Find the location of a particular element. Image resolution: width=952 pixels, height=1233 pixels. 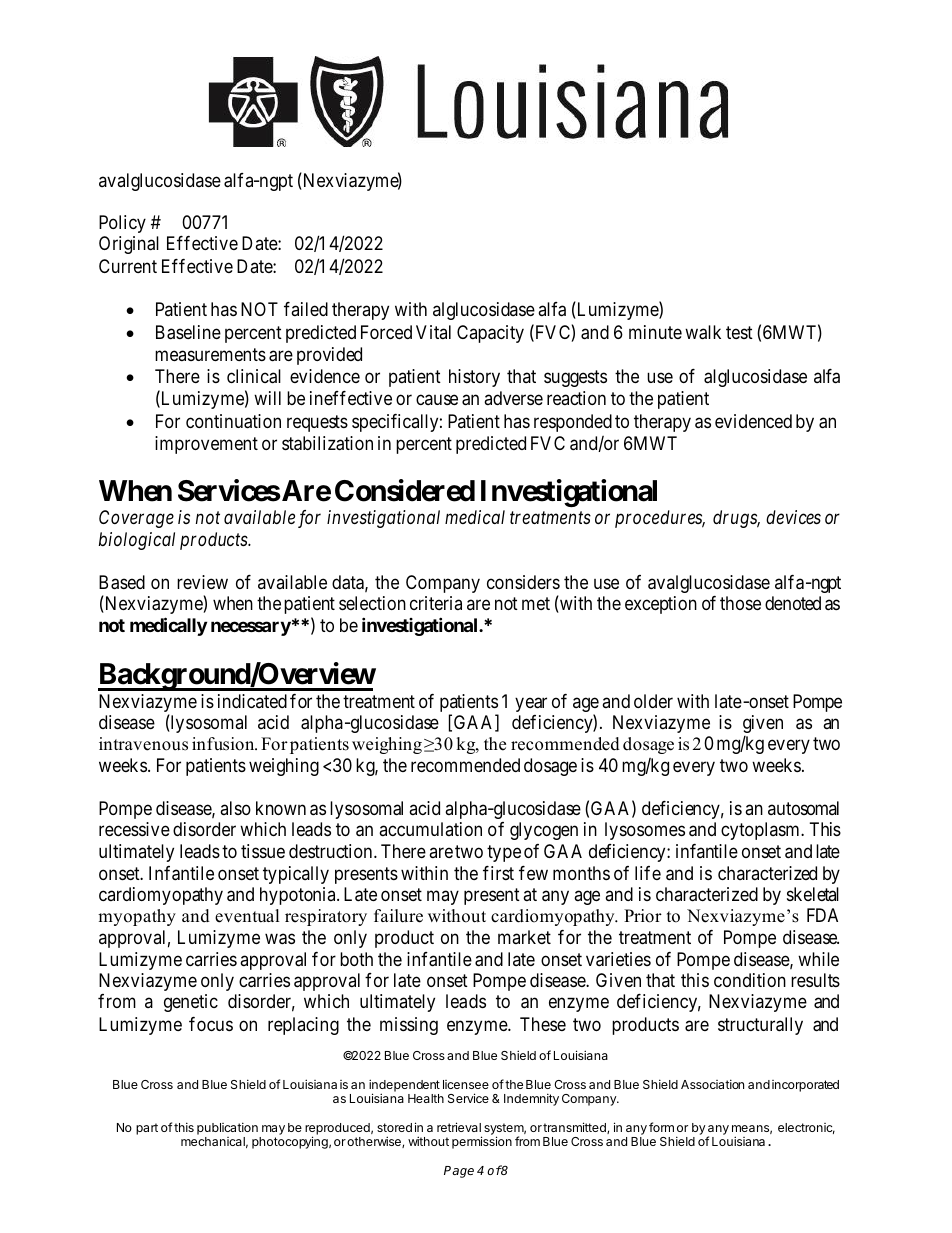

devices is located at coordinates (793, 517).
